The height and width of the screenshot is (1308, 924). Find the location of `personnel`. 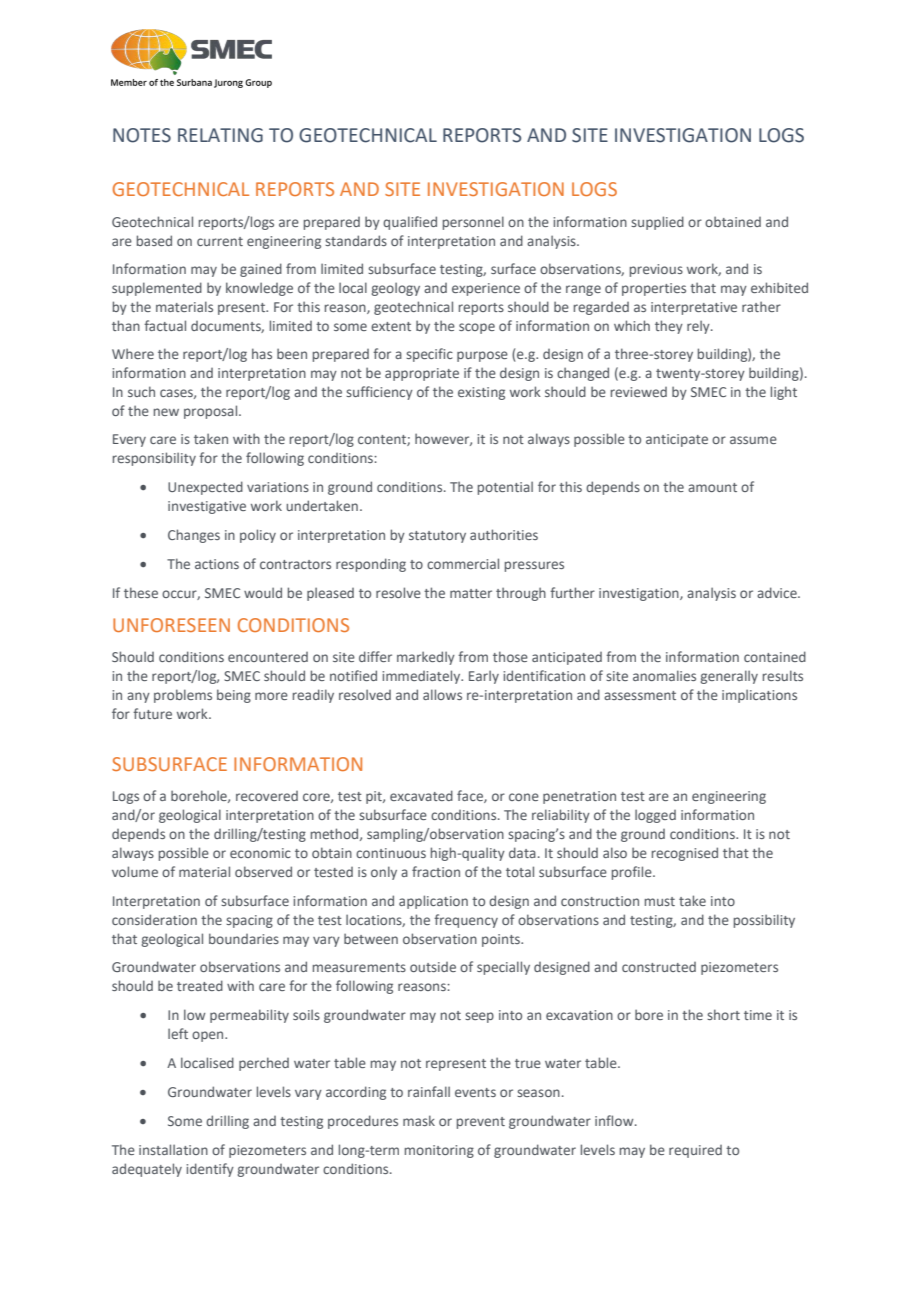

personnel is located at coordinates (473, 223).
